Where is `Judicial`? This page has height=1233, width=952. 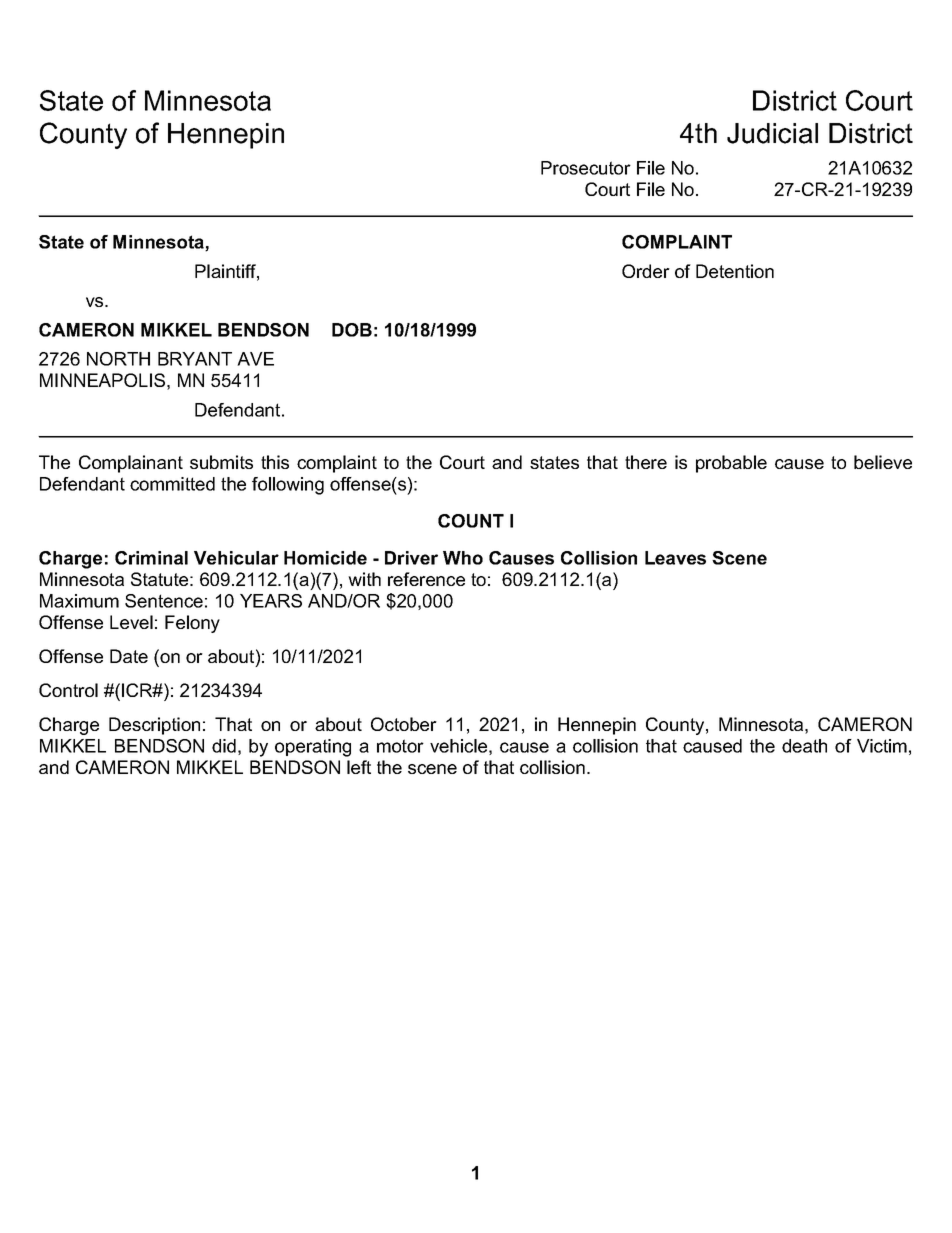
Judicial is located at coordinates (772, 133).
